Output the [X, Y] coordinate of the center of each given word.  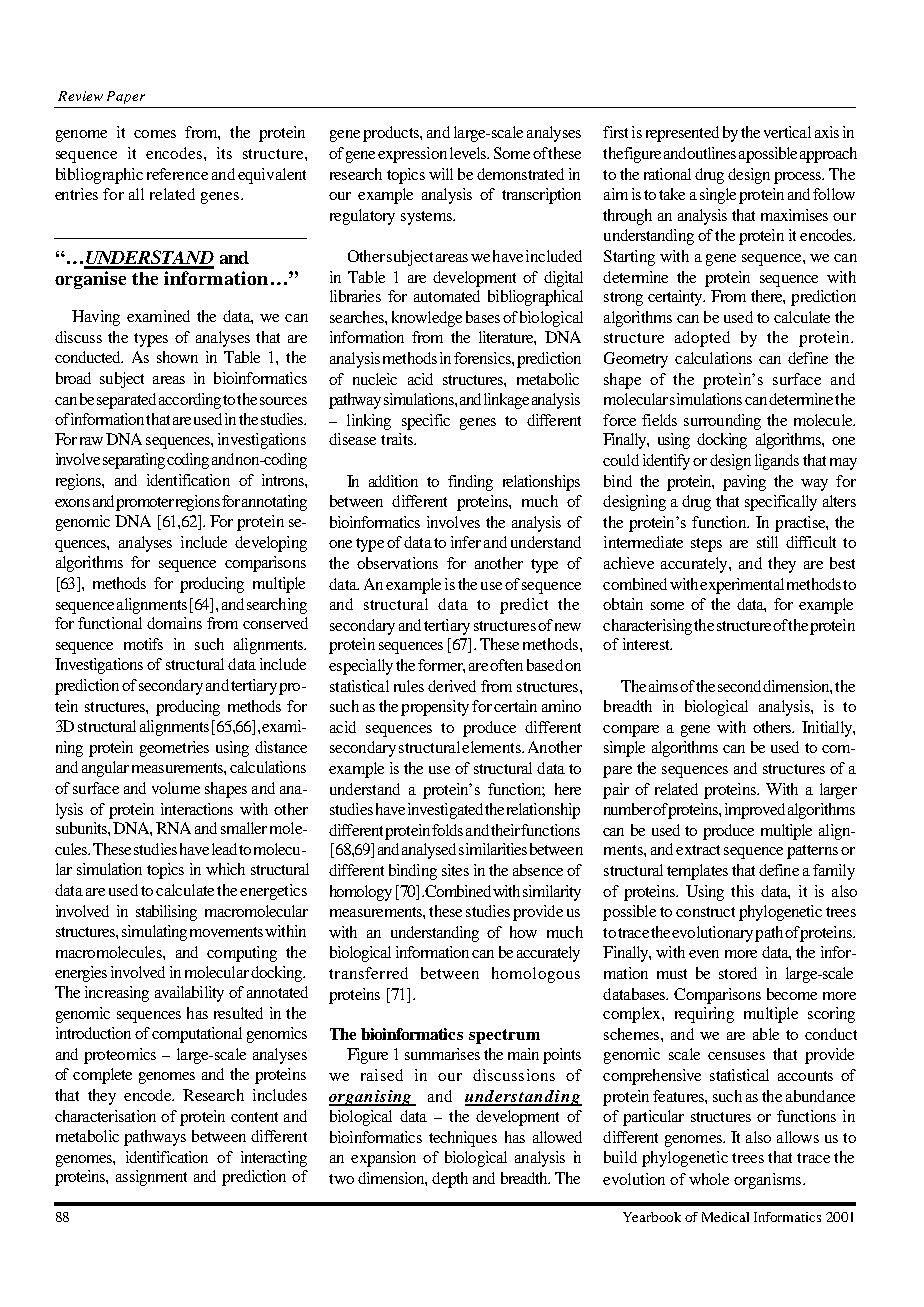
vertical [787, 132]
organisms [769, 1181]
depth [450, 1180]
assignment [151, 1178]
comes [155, 134]
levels [469, 153]
